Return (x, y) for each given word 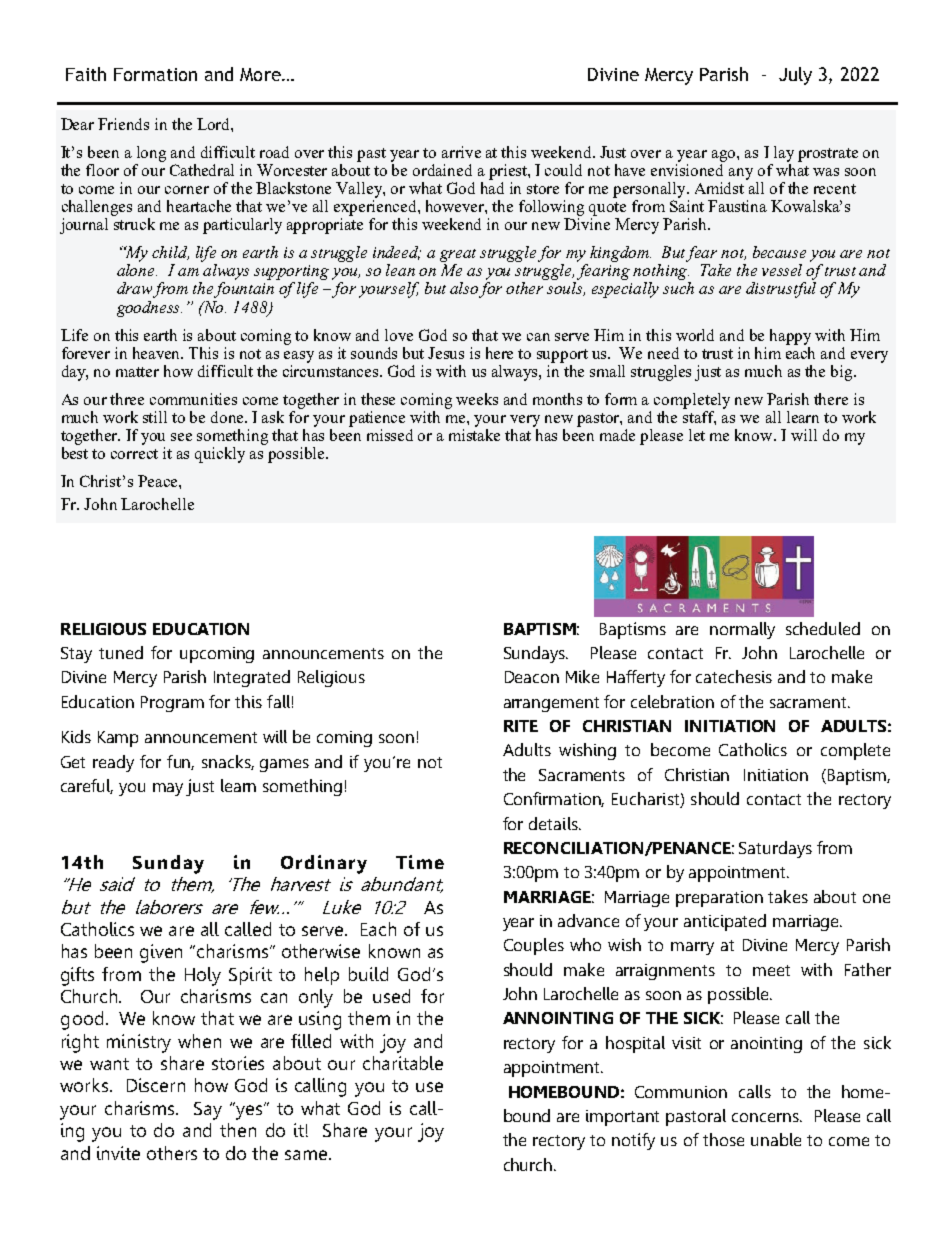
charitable (403, 1063)
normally (742, 630)
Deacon (532, 677)
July (795, 76)
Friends (123, 124)
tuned (121, 652)
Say (208, 1111)
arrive (461, 152)
